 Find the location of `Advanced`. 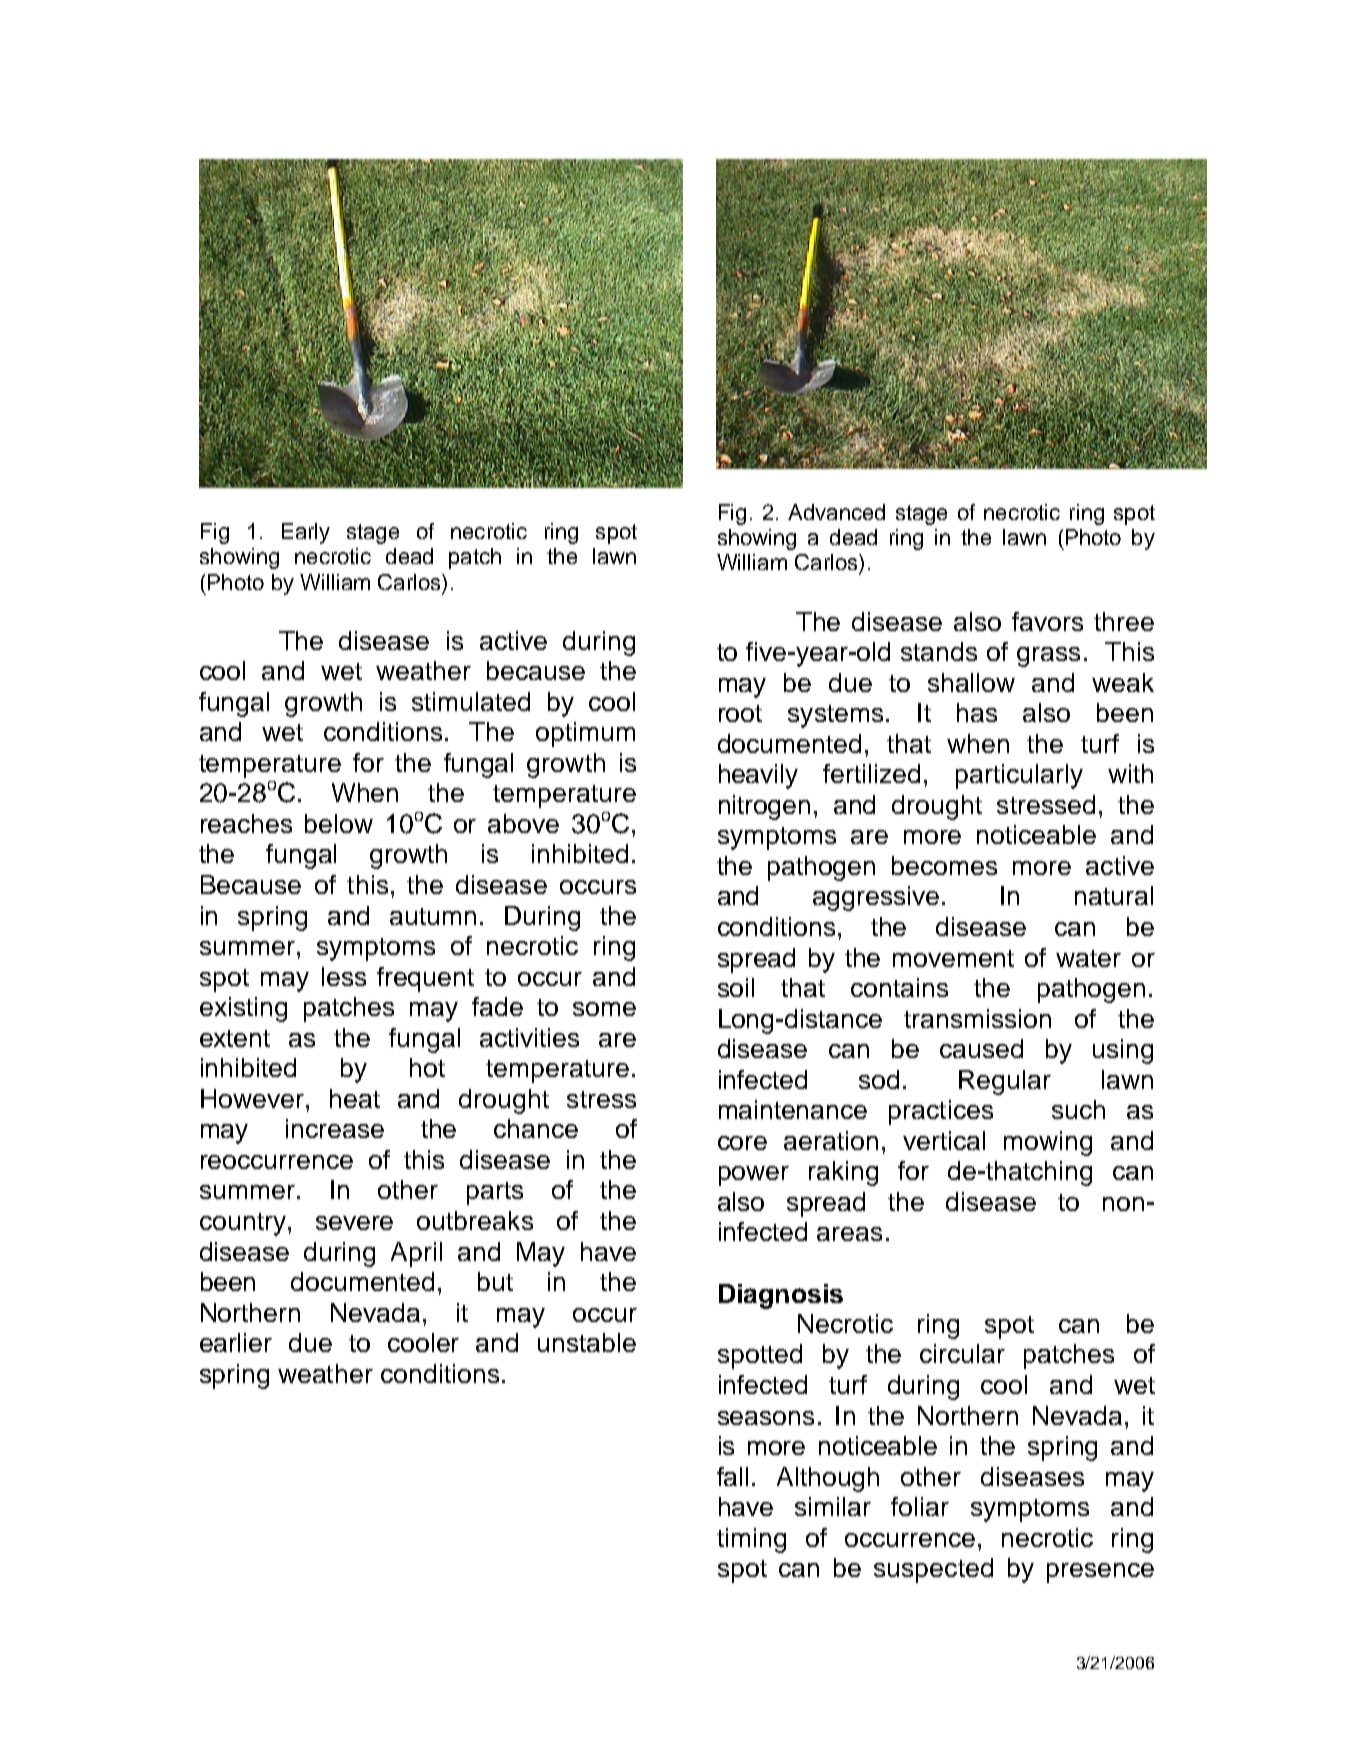

Advanced is located at coordinates (836, 512).
